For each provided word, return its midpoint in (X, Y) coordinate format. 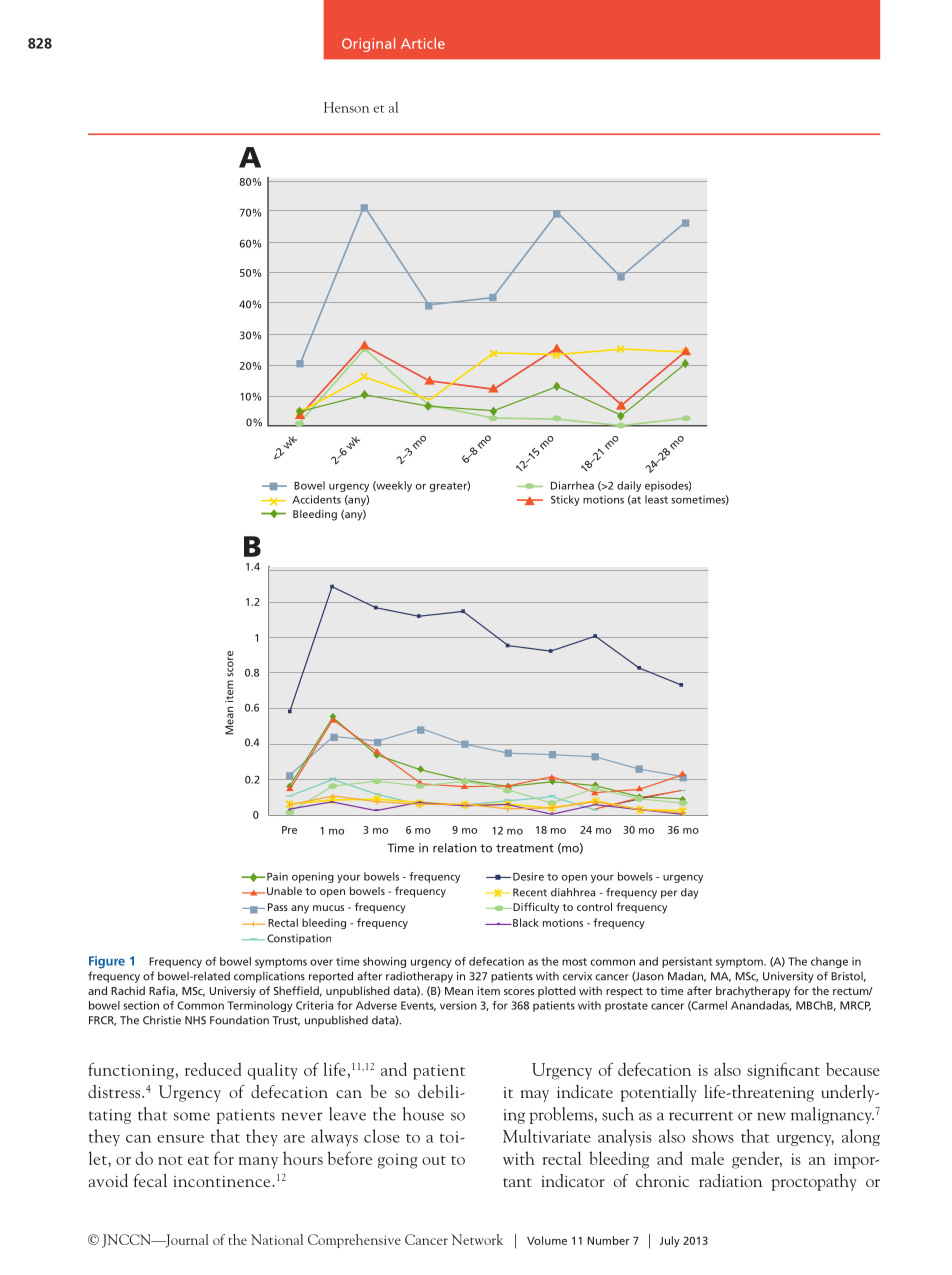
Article (423, 43)
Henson (346, 107)
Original (368, 45)
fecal (150, 1180)
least (656, 499)
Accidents (316, 499)
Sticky (565, 500)
